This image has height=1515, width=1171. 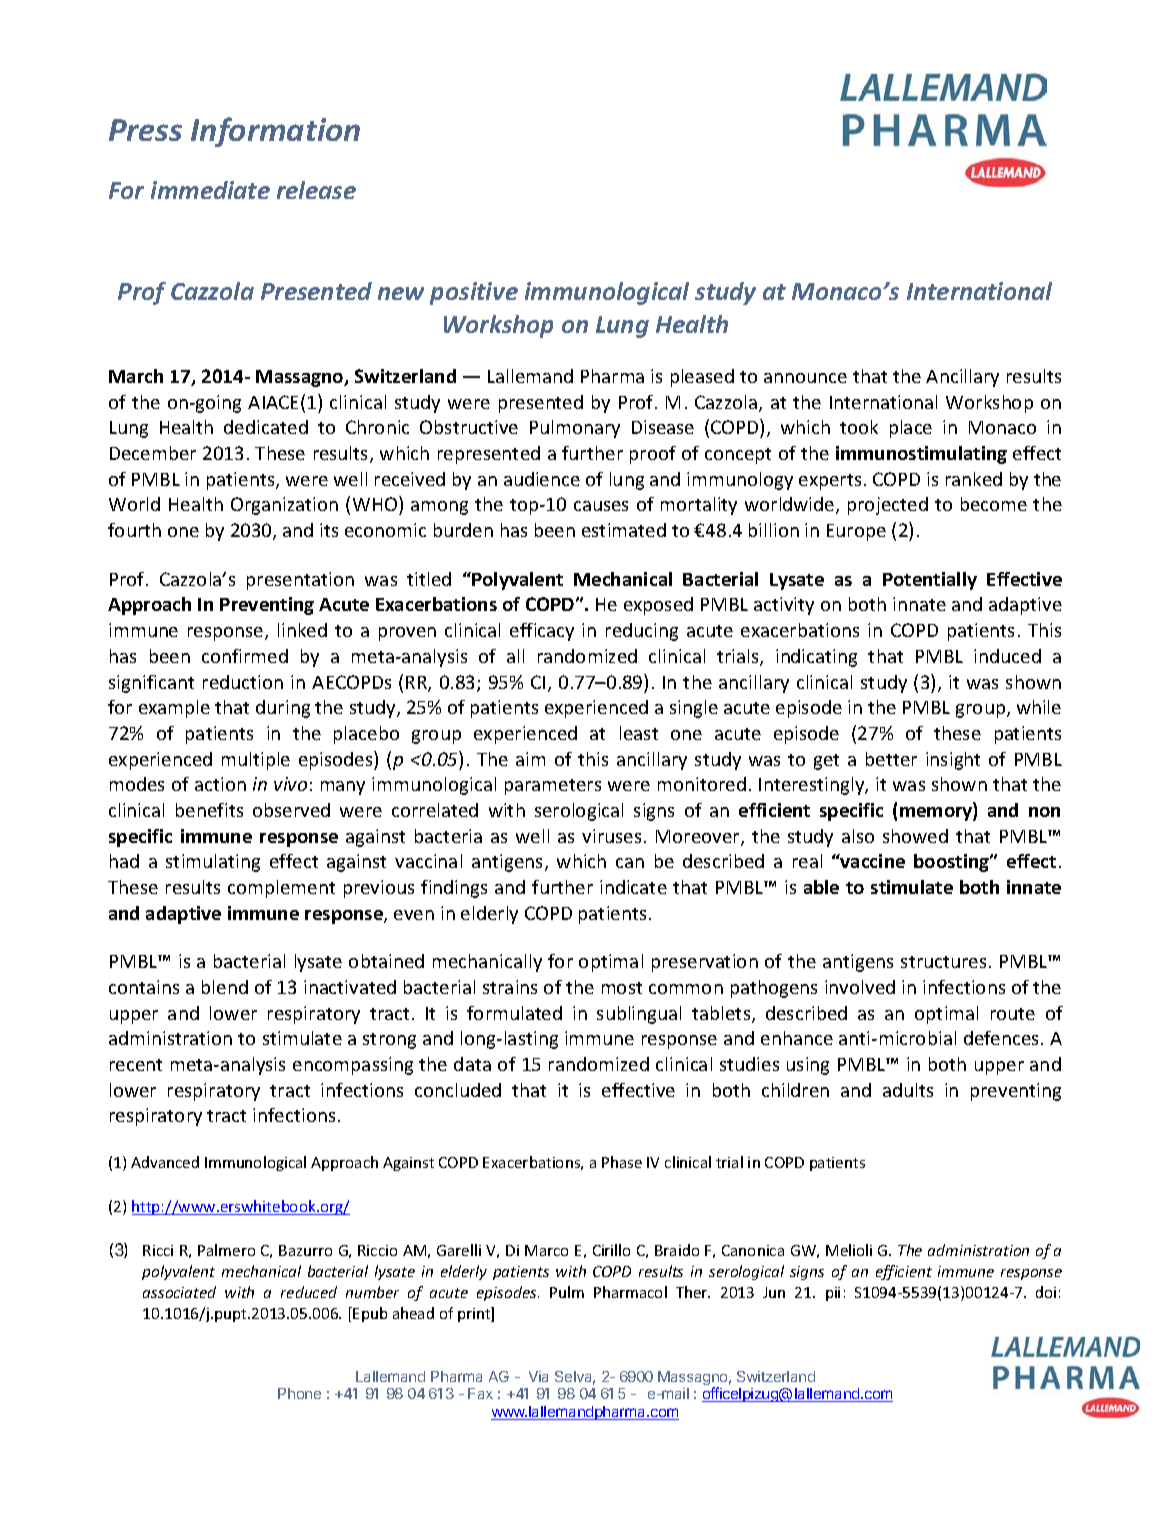 What do you see at coordinates (805, 378) in the image?
I see `announce` at bounding box center [805, 378].
